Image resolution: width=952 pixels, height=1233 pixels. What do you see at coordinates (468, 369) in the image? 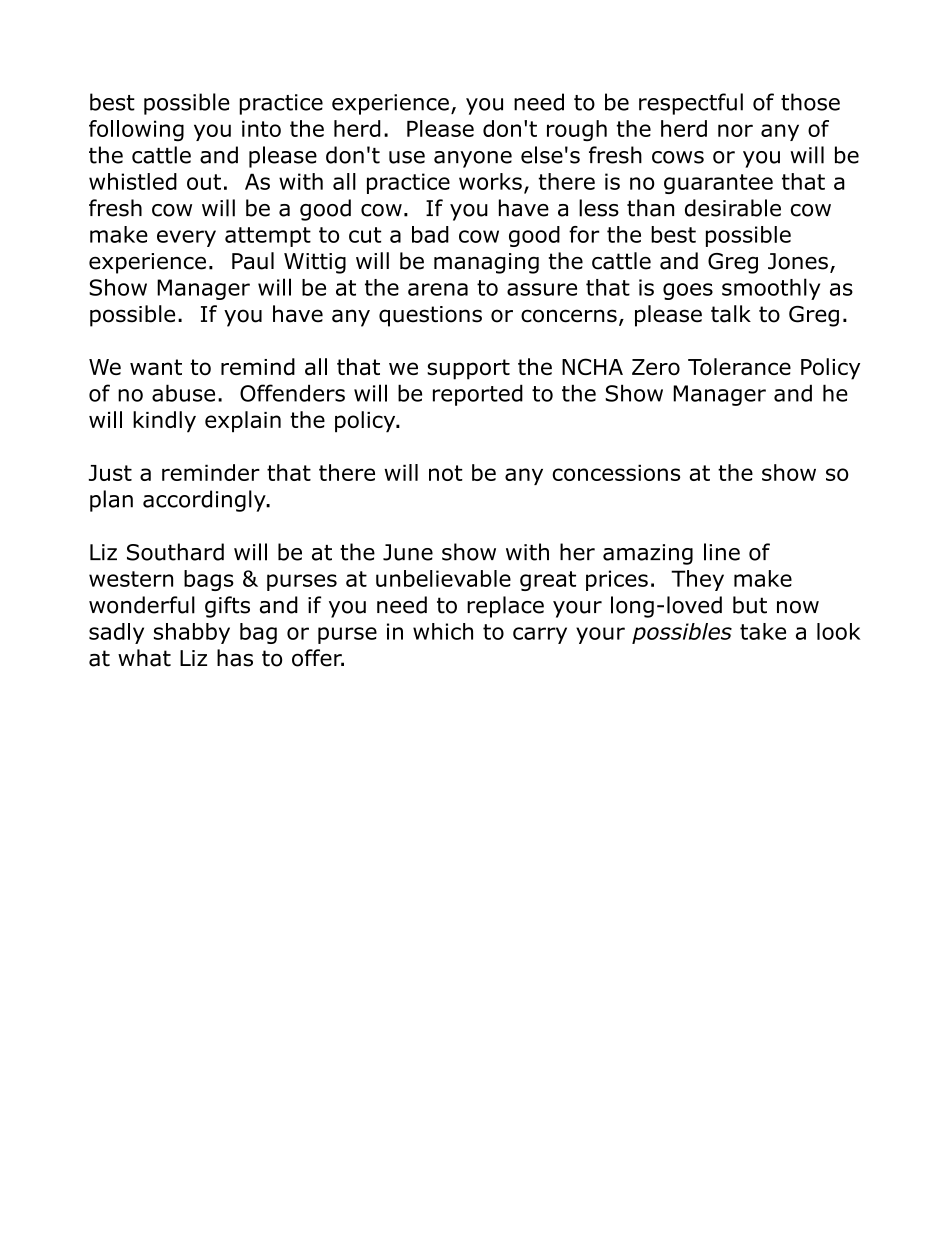
I see `support` at bounding box center [468, 369].
